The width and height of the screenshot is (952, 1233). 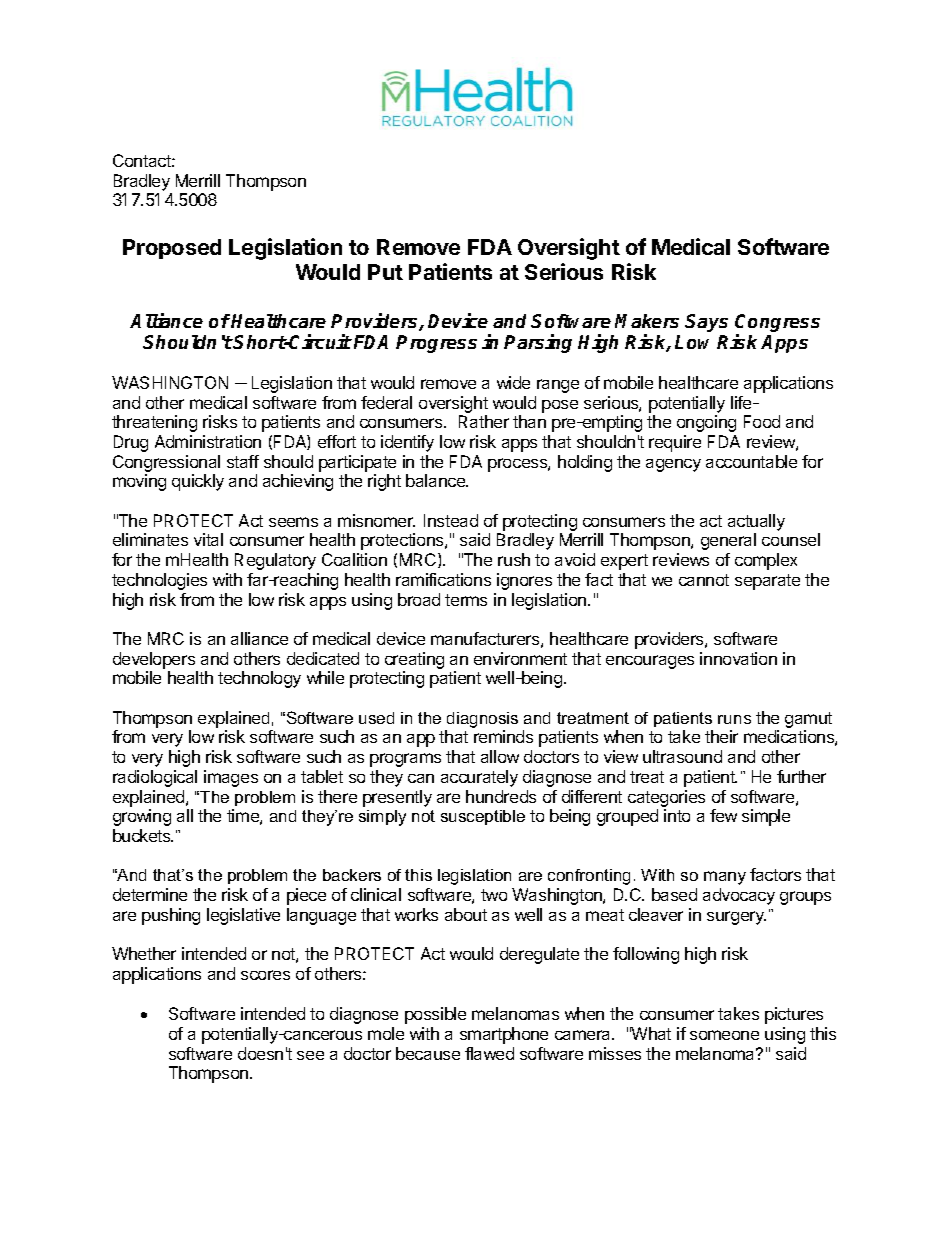 I want to click on images, so click(x=231, y=778).
